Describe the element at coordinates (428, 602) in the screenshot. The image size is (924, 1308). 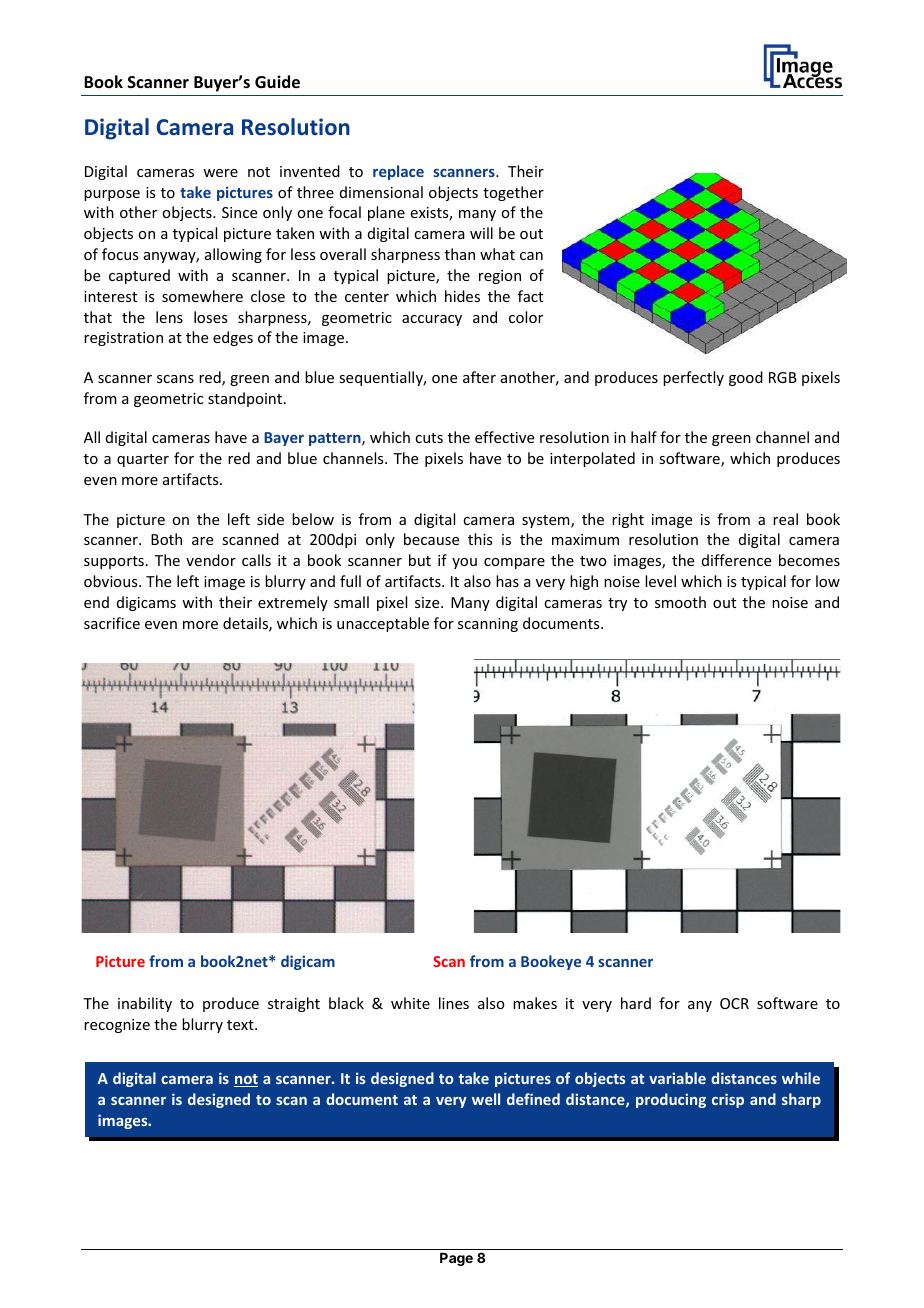
I see `size` at that location.
